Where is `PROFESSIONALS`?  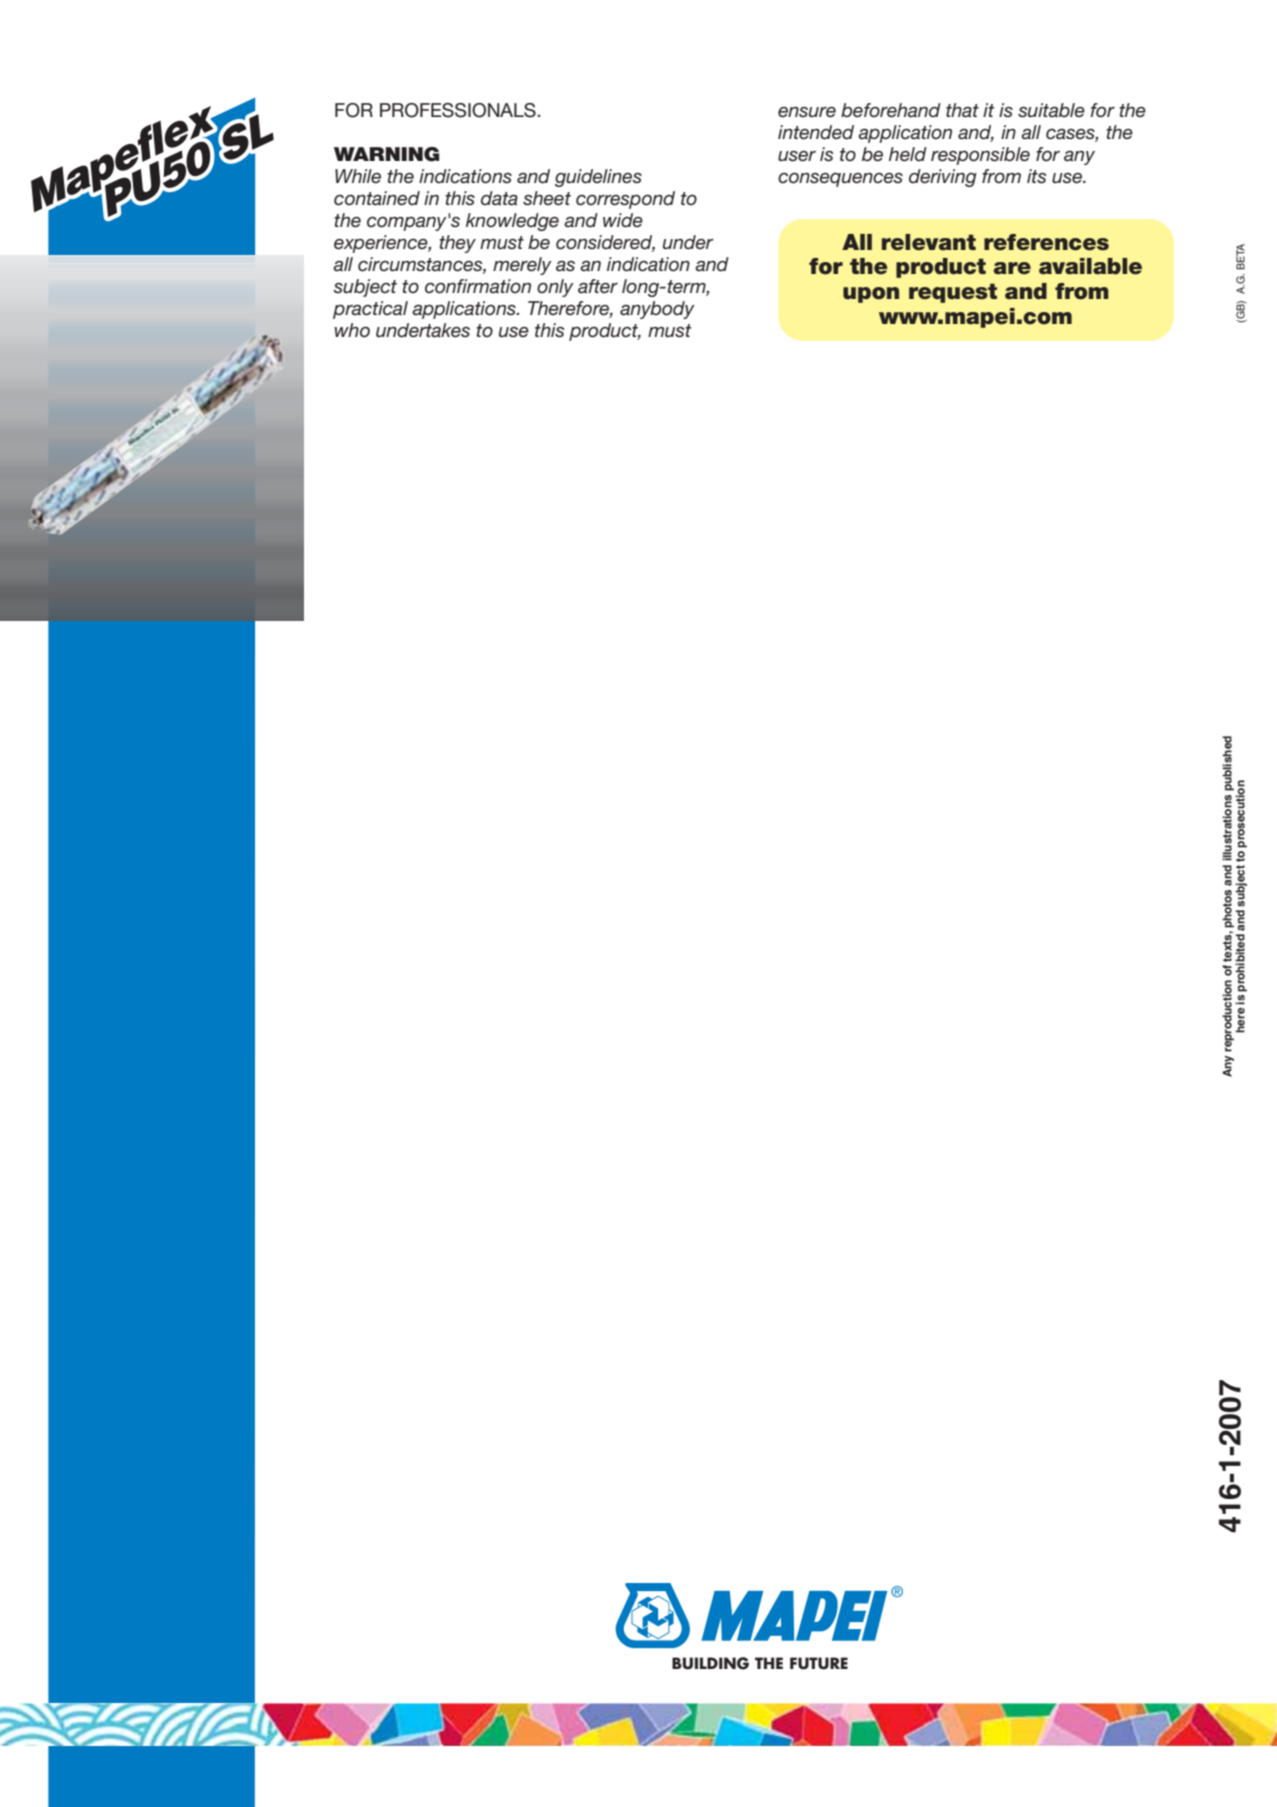
PROFESSIONALS is located at coordinates (458, 110).
